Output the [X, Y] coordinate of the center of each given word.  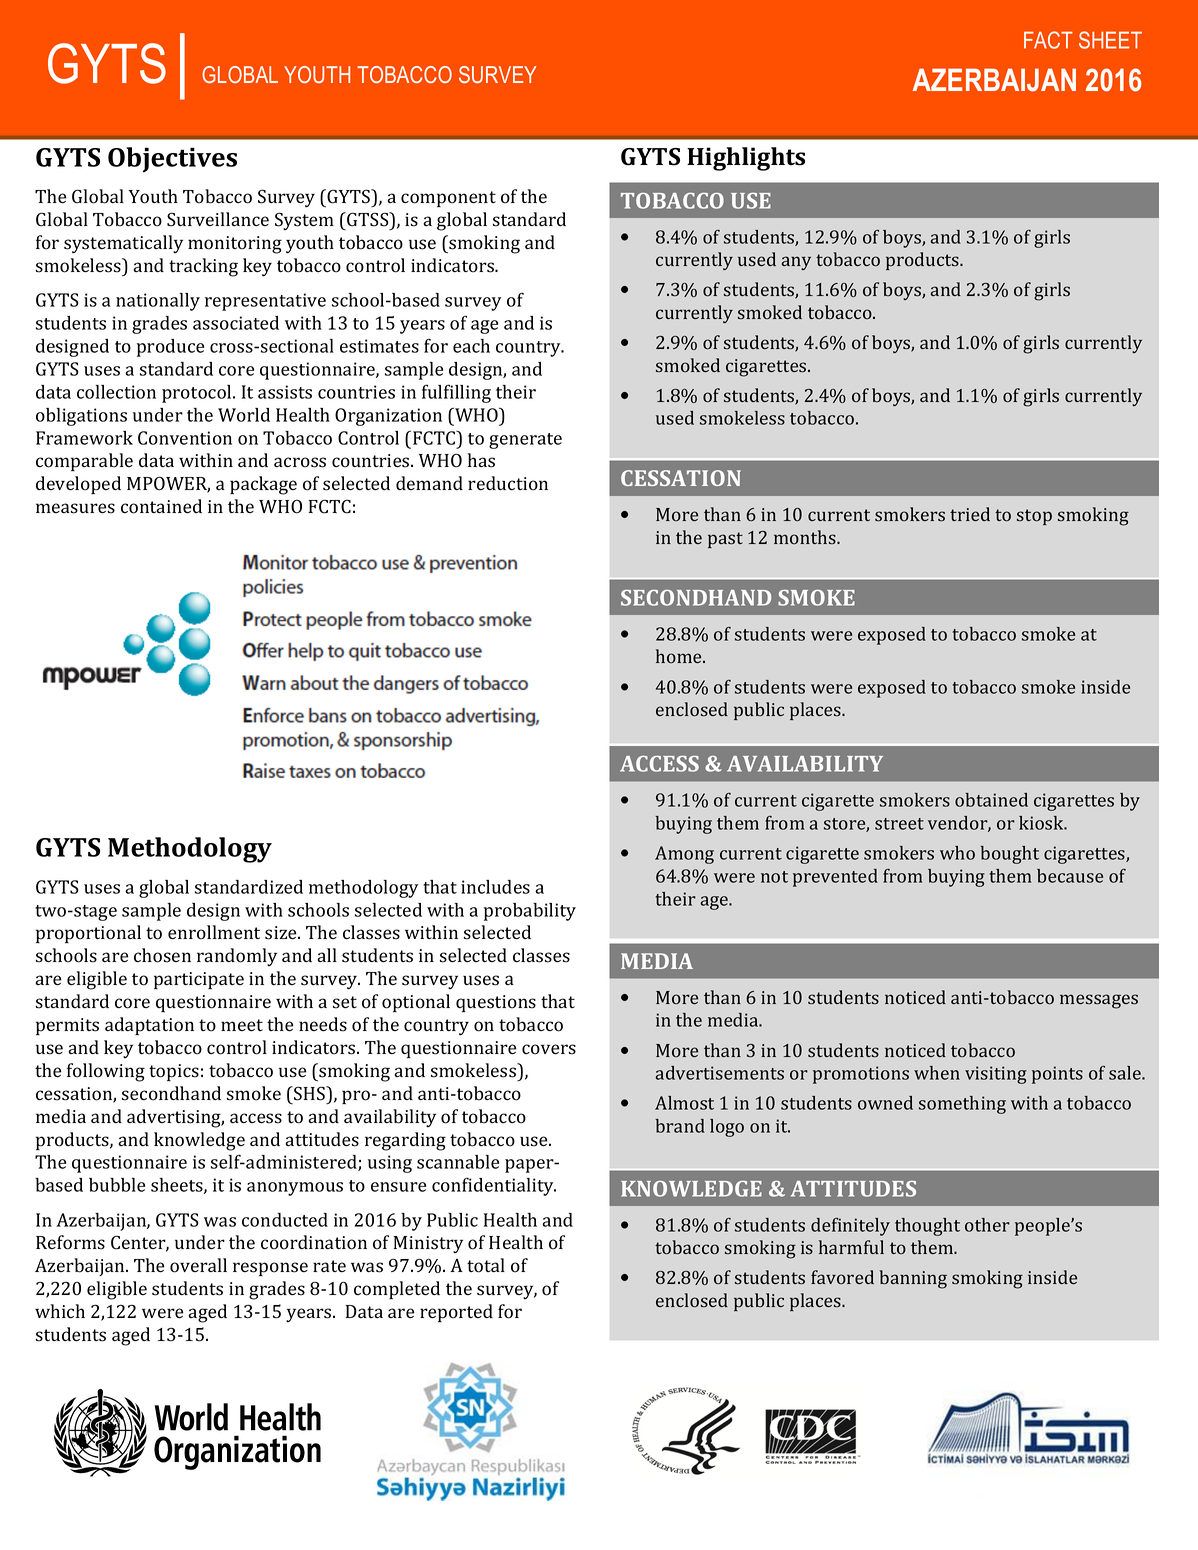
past [725, 540]
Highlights [746, 159]
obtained [991, 800]
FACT [1048, 40]
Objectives [172, 160]
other [987, 1225]
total [486, 1265]
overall [198, 1265]
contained [161, 506]
